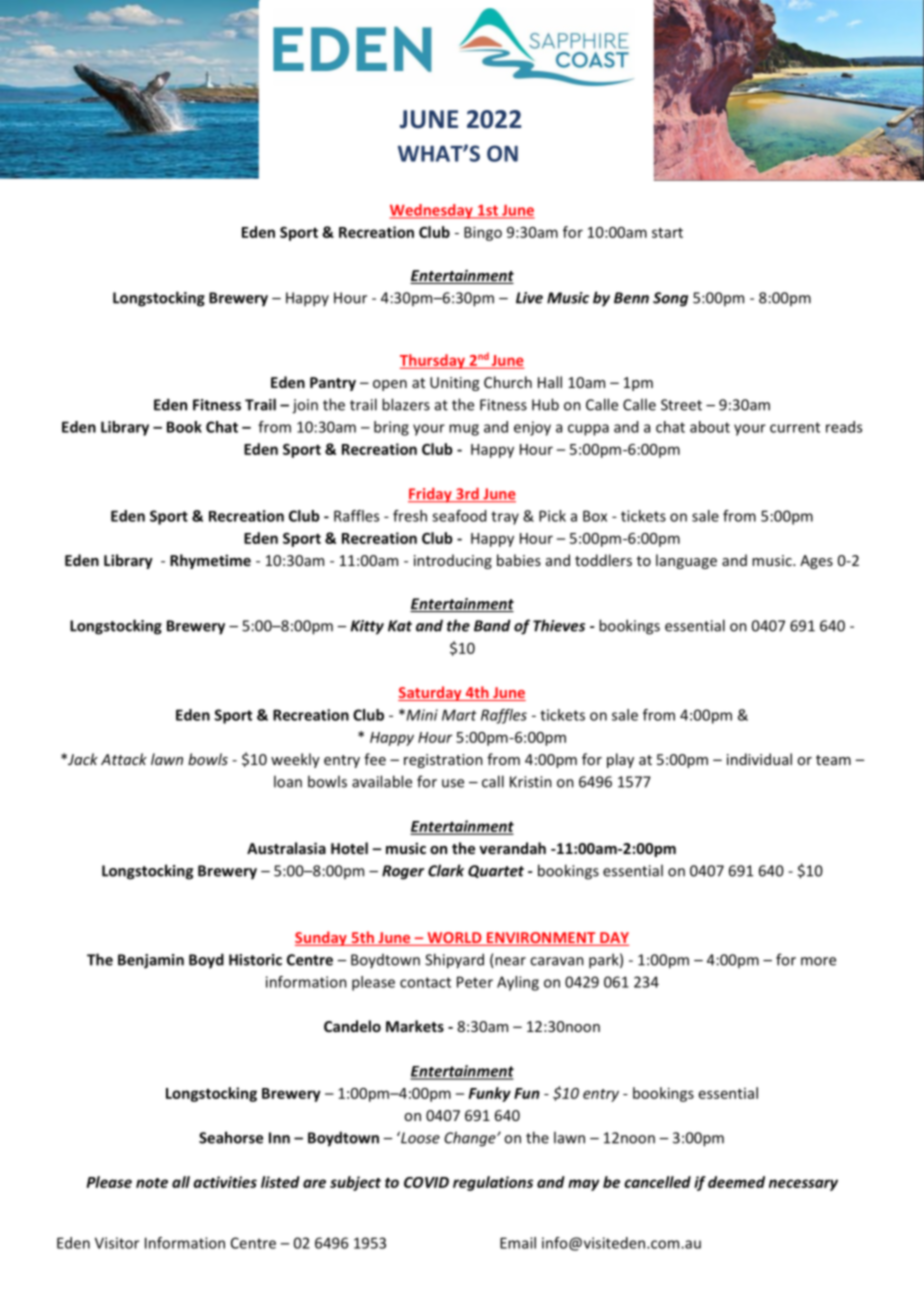  Describe the element at coordinates (255, 960) in the page. I see `Historic` at that location.
